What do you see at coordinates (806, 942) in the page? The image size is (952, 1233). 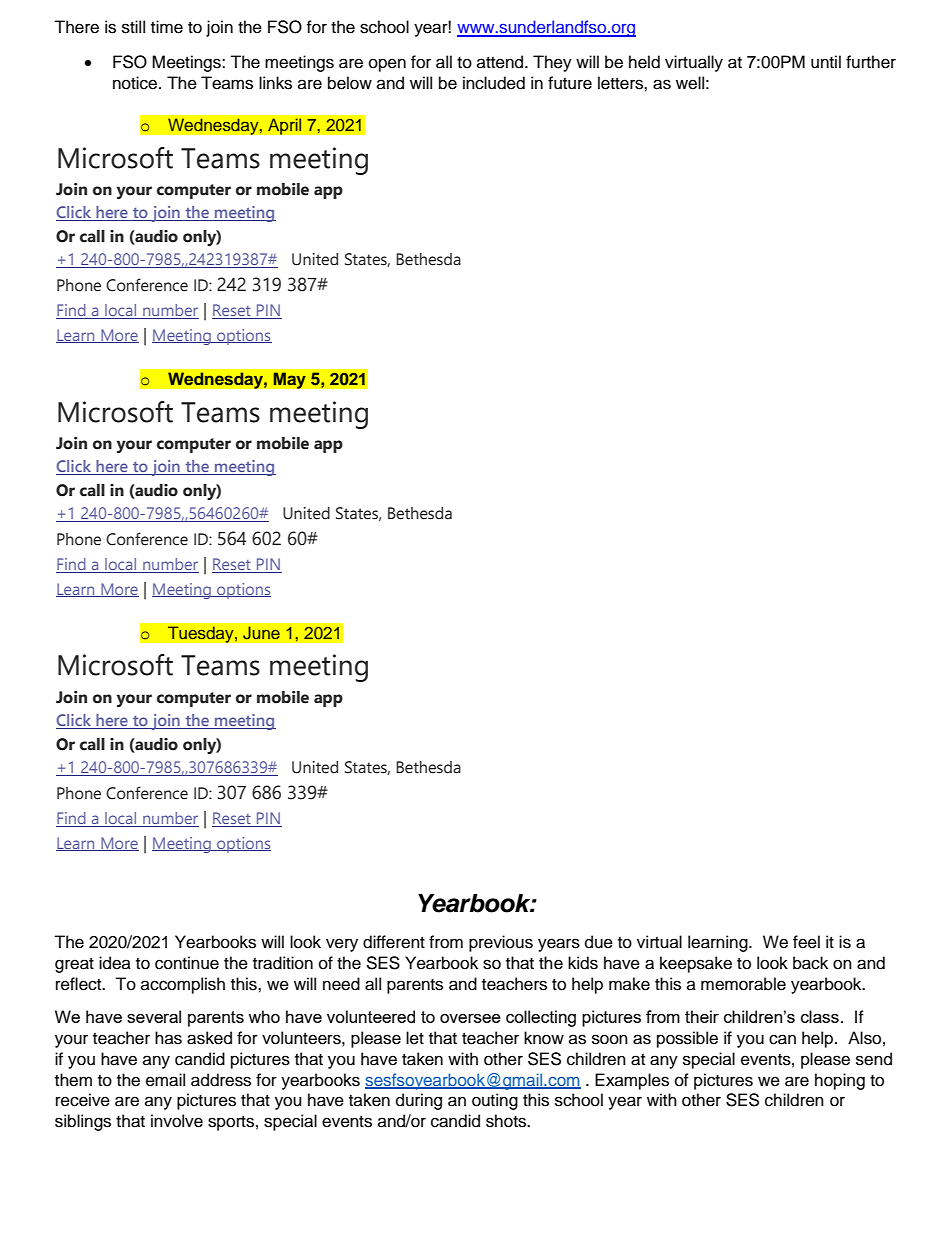 I see `feel` at bounding box center [806, 942].
